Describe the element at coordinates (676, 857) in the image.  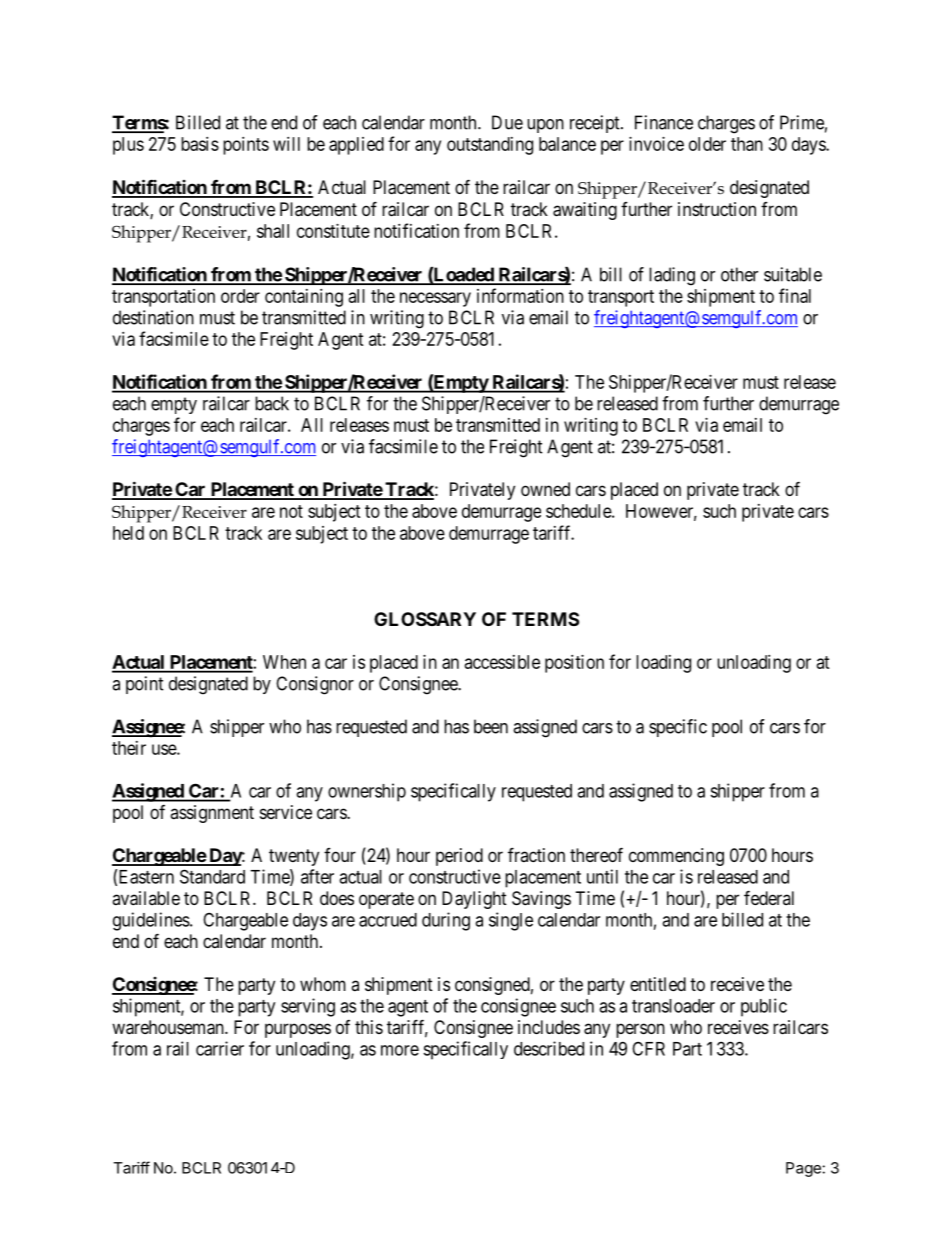
I see `commencing` at that location.
